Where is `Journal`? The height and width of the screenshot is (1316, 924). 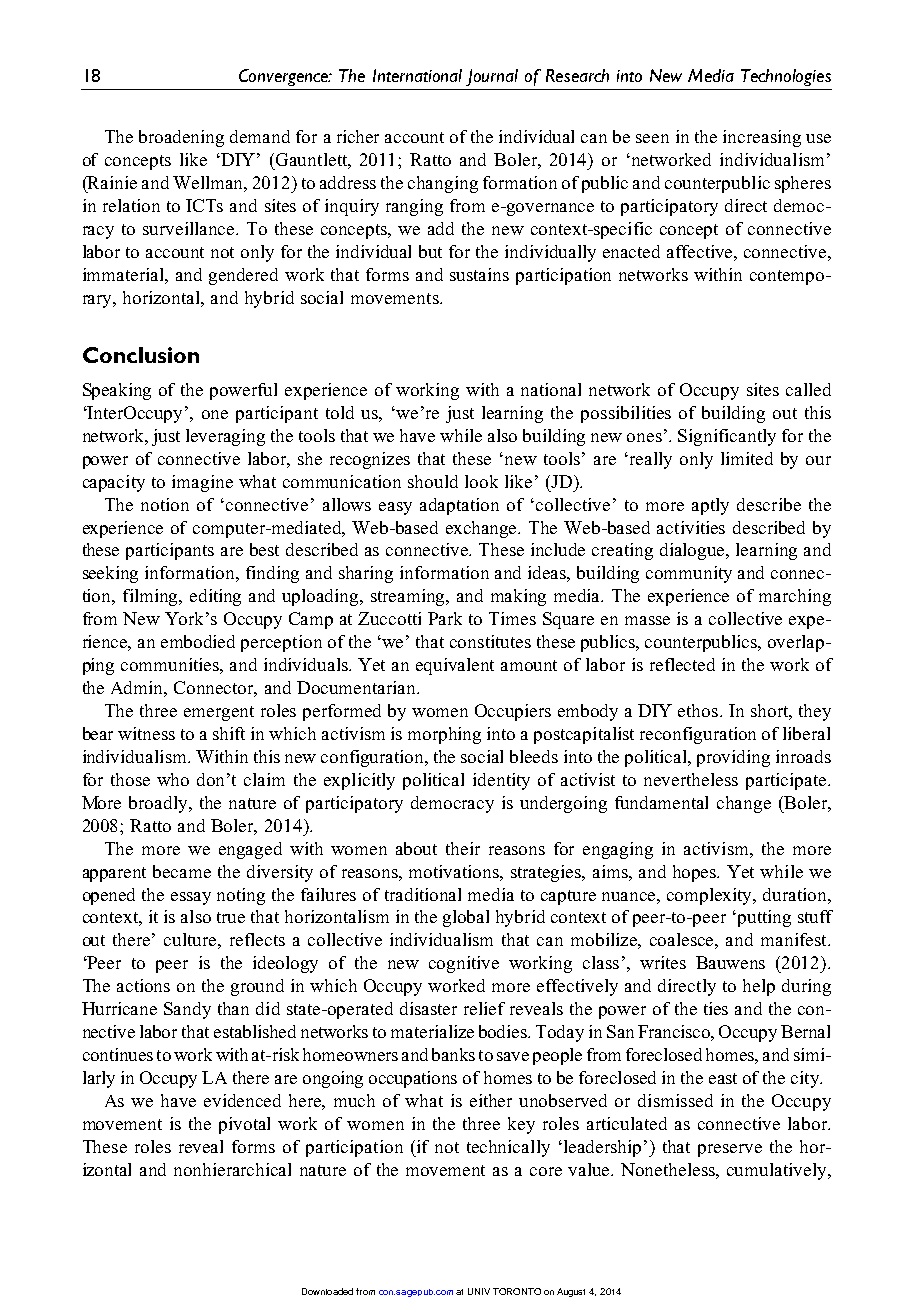 Journal is located at coordinates (492, 77).
